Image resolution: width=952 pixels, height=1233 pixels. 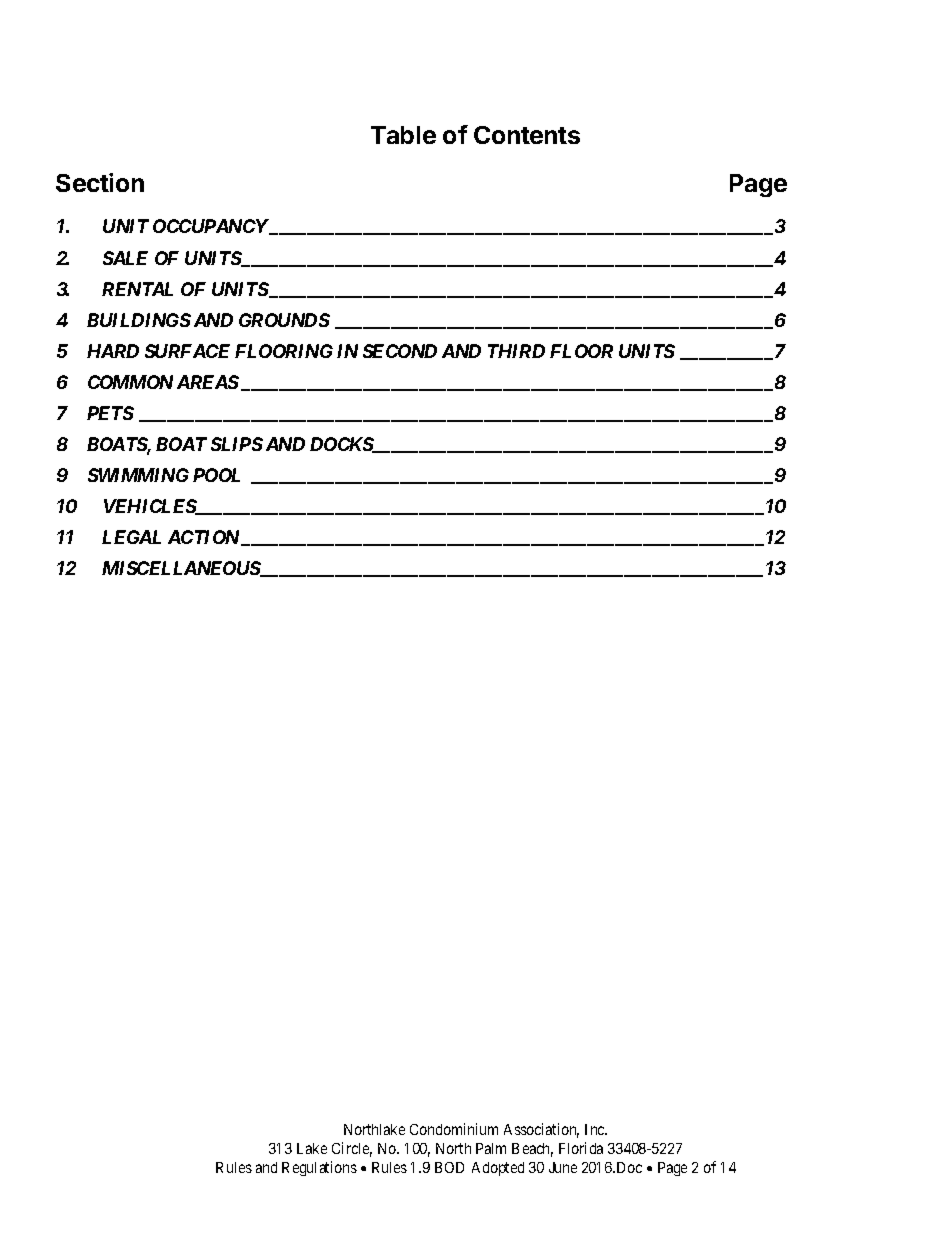 I want to click on BOD, so click(x=449, y=1167).
